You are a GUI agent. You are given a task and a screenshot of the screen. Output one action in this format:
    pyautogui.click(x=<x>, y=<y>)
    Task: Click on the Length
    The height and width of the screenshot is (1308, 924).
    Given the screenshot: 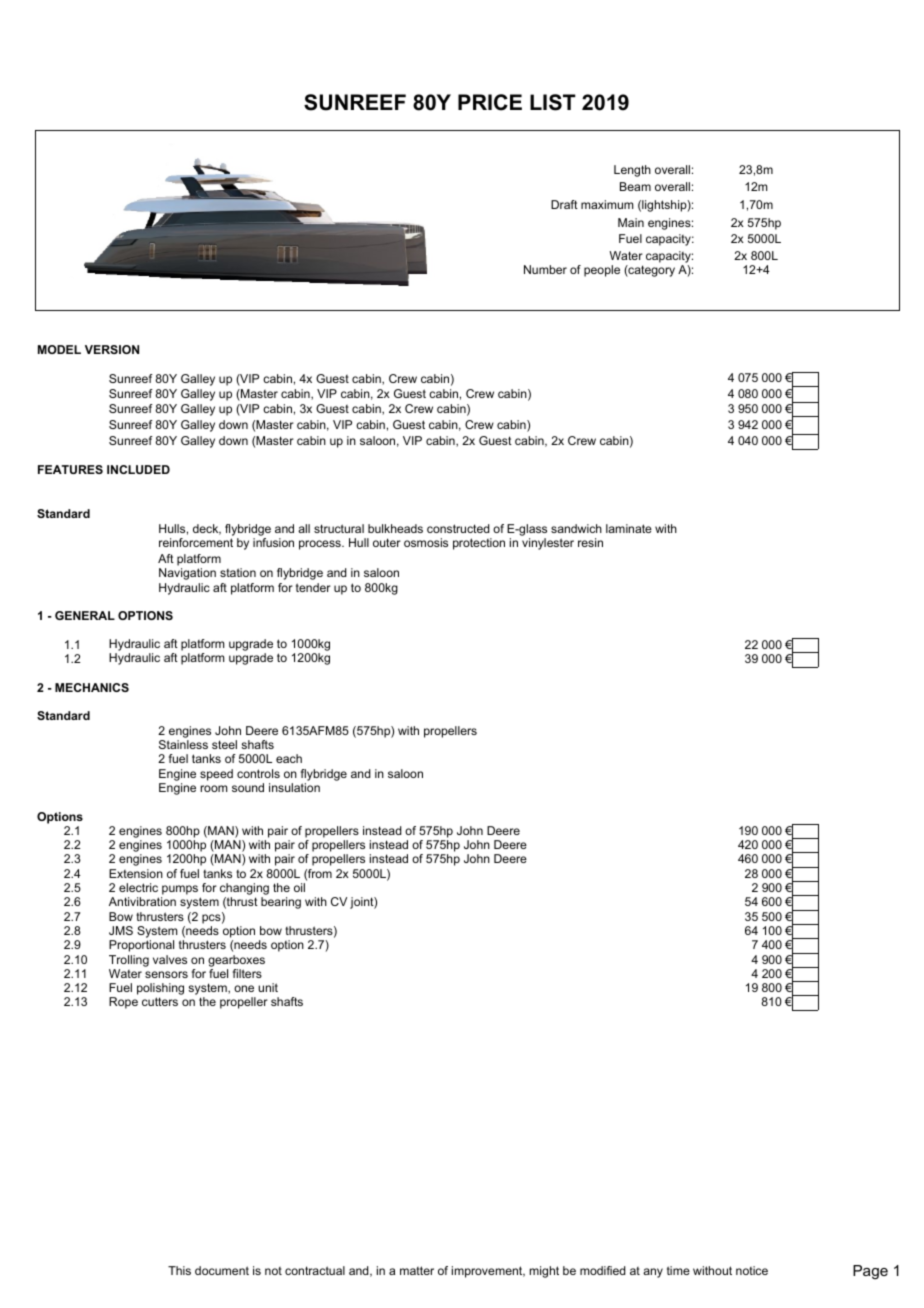 What is the action you would take?
    pyautogui.click(x=632, y=171)
